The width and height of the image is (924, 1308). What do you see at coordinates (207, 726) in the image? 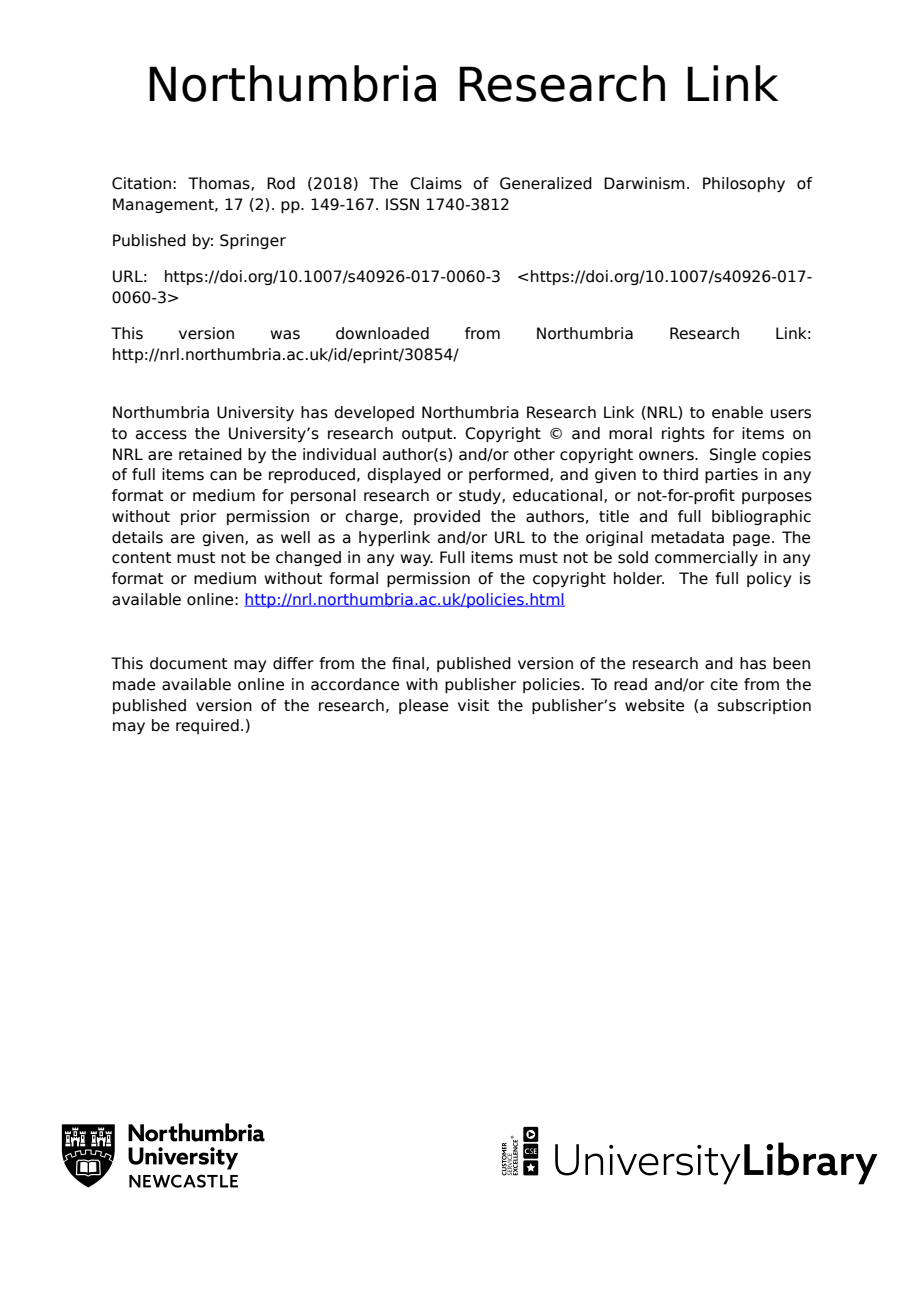
I see `required` at bounding box center [207, 726].
